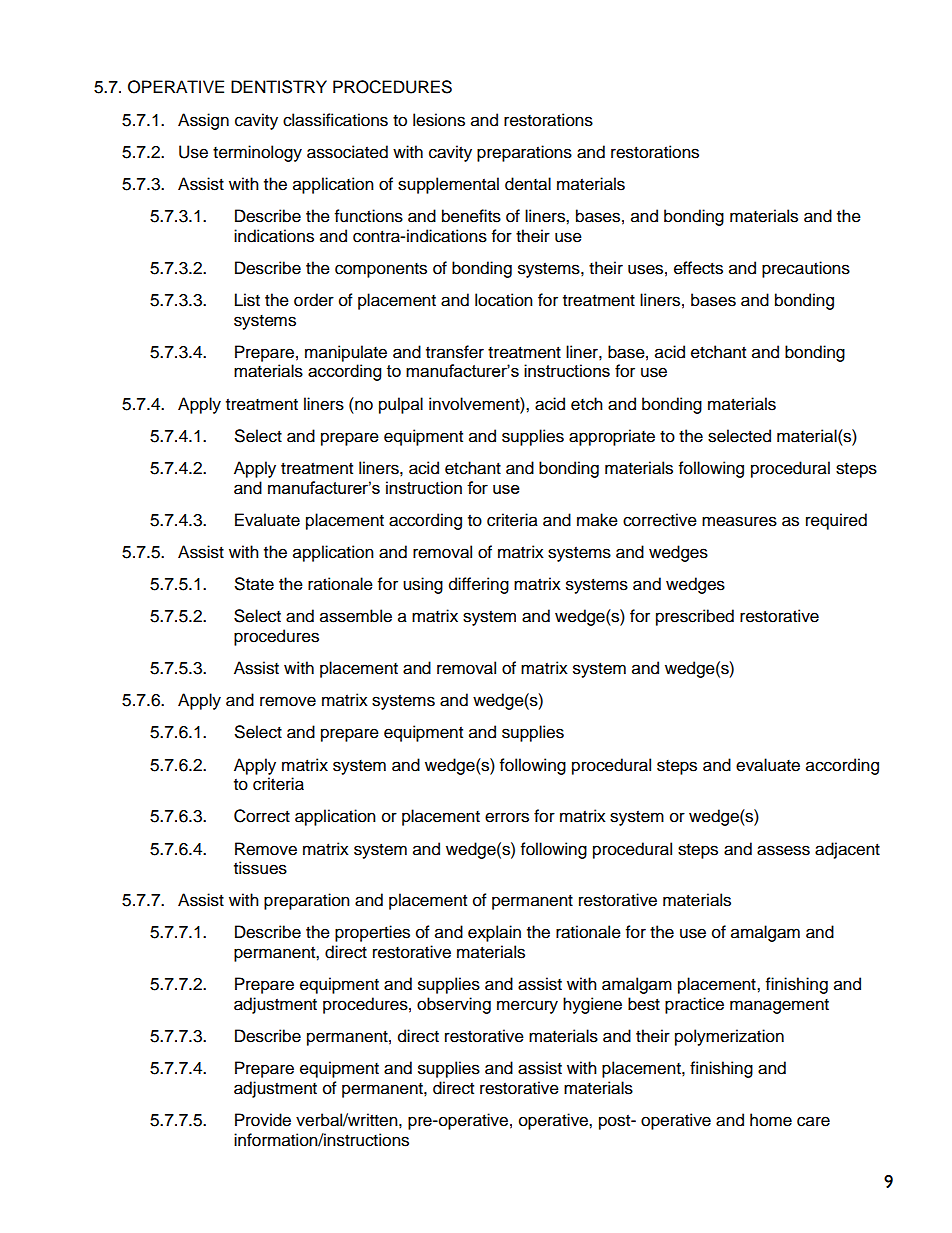 Image resolution: width=952 pixels, height=1233 pixels. I want to click on State, so click(254, 584).
